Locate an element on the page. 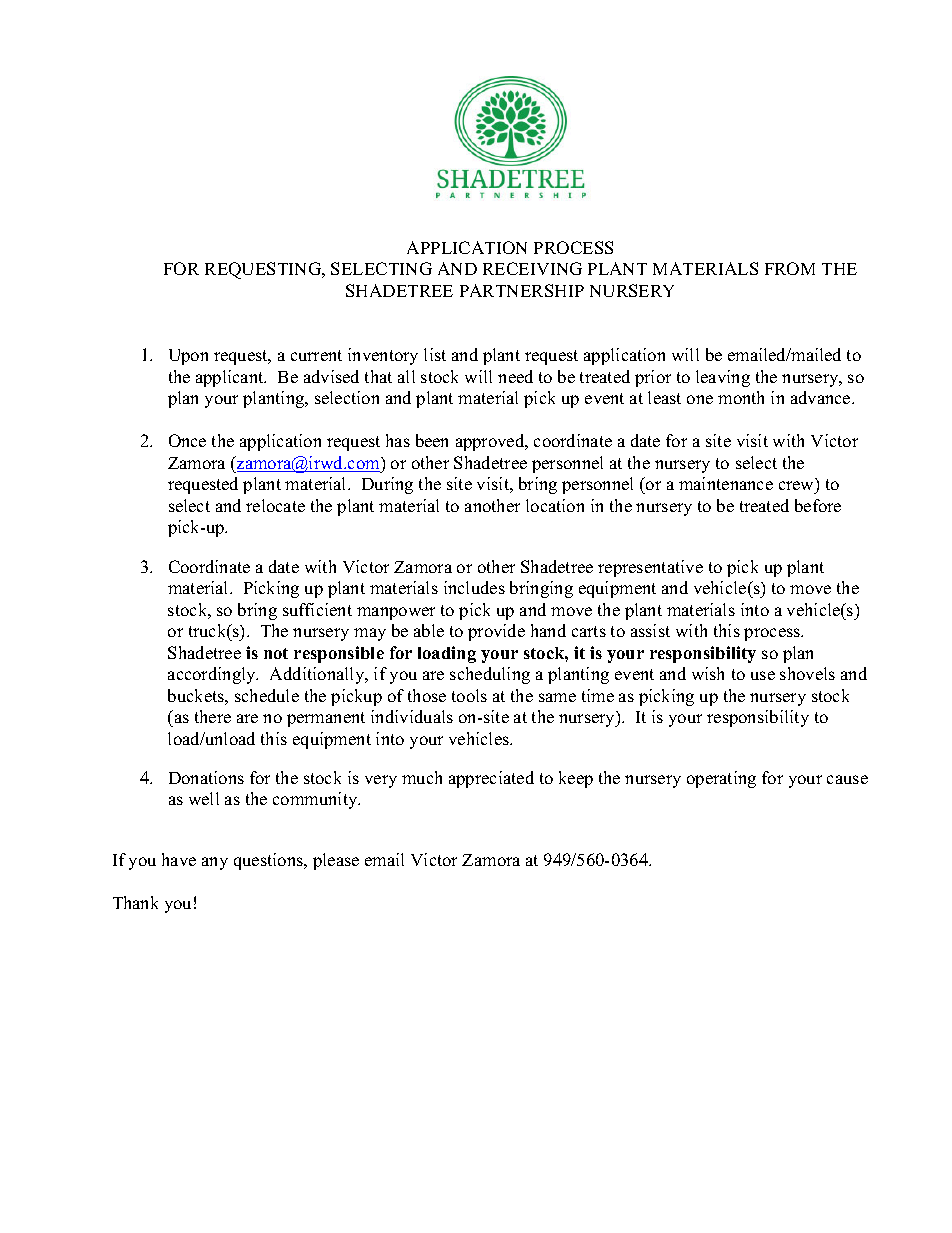  accordingly is located at coordinates (213, 675).
